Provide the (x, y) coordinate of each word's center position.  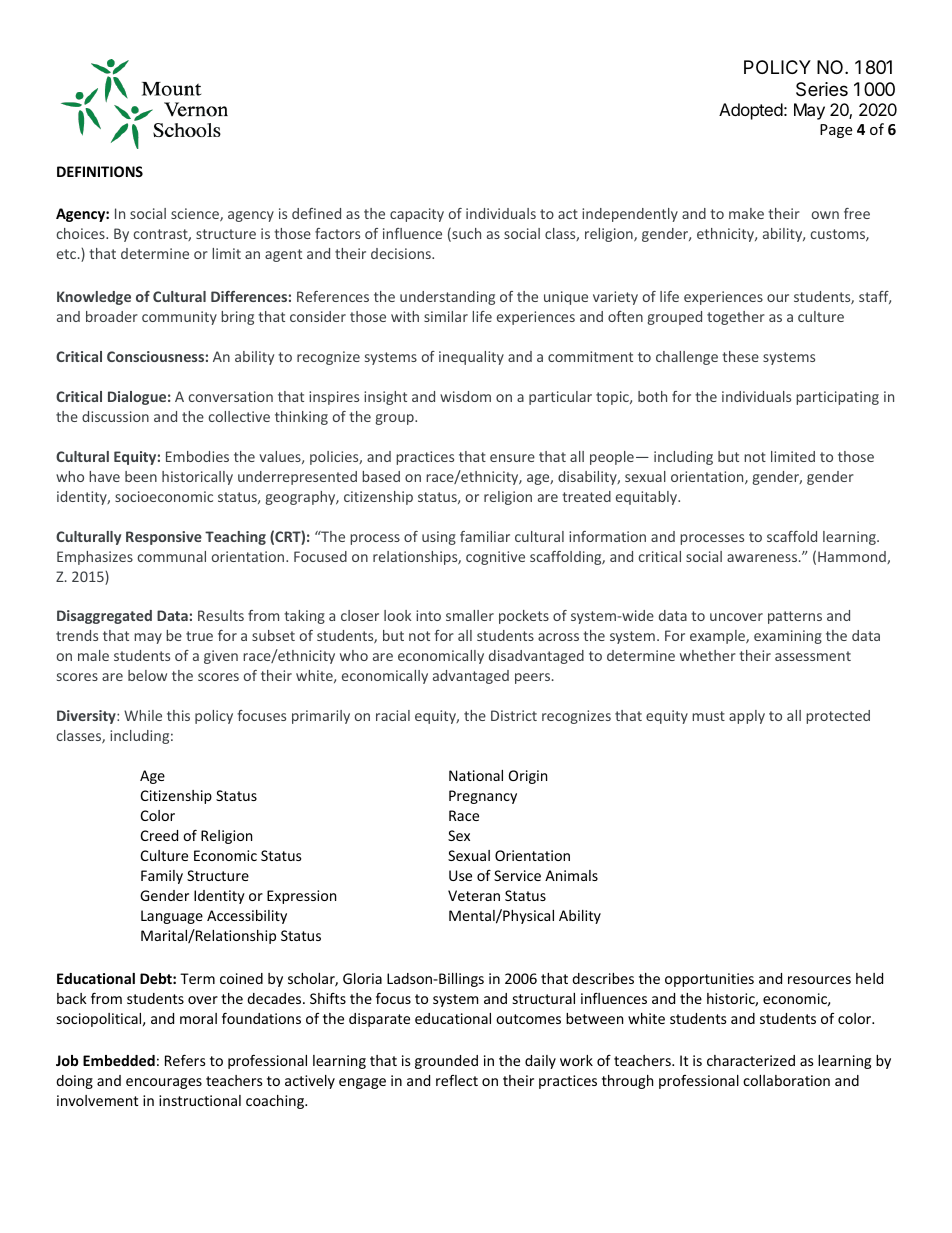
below (147, 675)
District (514, 715)
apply (747, 717)
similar (446, 316)
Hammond (853, 557)
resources (819, 980)
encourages (164, 1083)
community (179, 318)
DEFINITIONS (100, 171)
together (736, 318)
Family (162, 877)
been (141, 476)
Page (836, 131)
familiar (485, 536)
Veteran (474, 895)
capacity (417, 215)
